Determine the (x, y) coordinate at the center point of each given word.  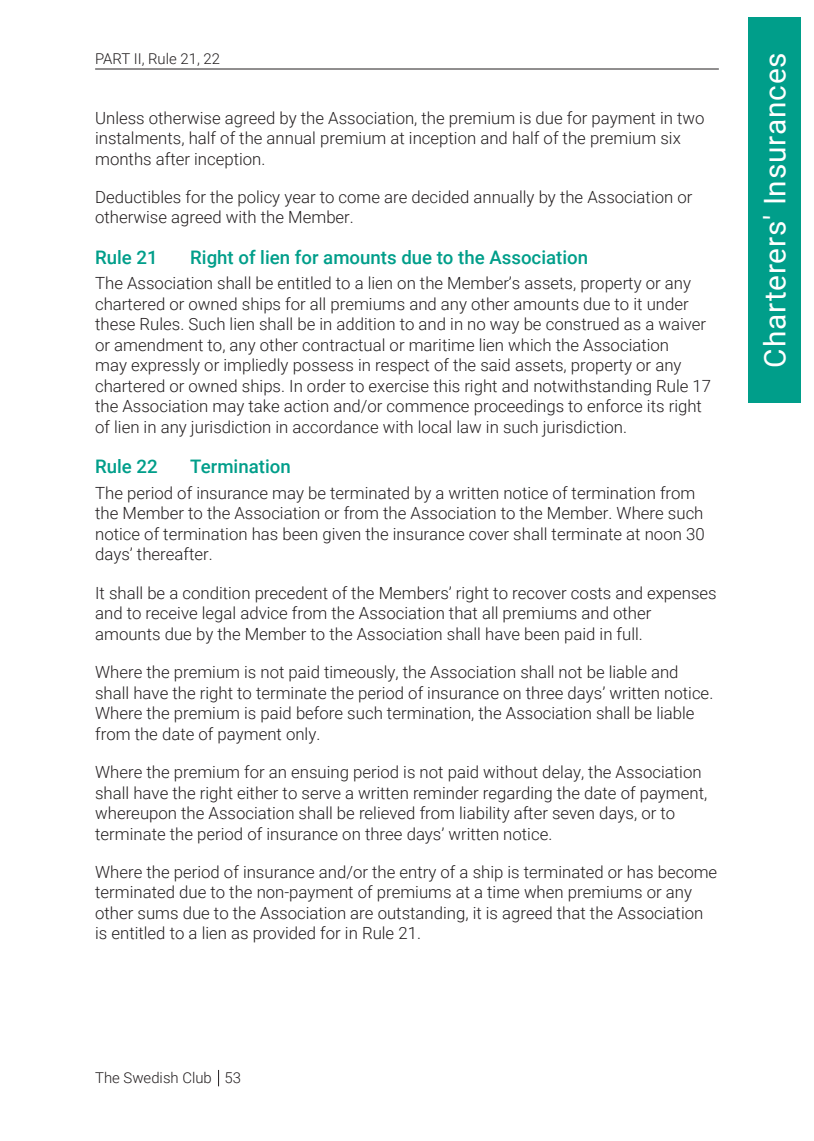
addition (366, 324)
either (257, 793)
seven (573, 815)
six (671, 138)
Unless (120, 118)
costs (591, 593)
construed (582, 324)
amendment (158, 345)
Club (197, 1078)
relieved (387, 813)
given (341, 536)
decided (440, 197)
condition (216, 593)
